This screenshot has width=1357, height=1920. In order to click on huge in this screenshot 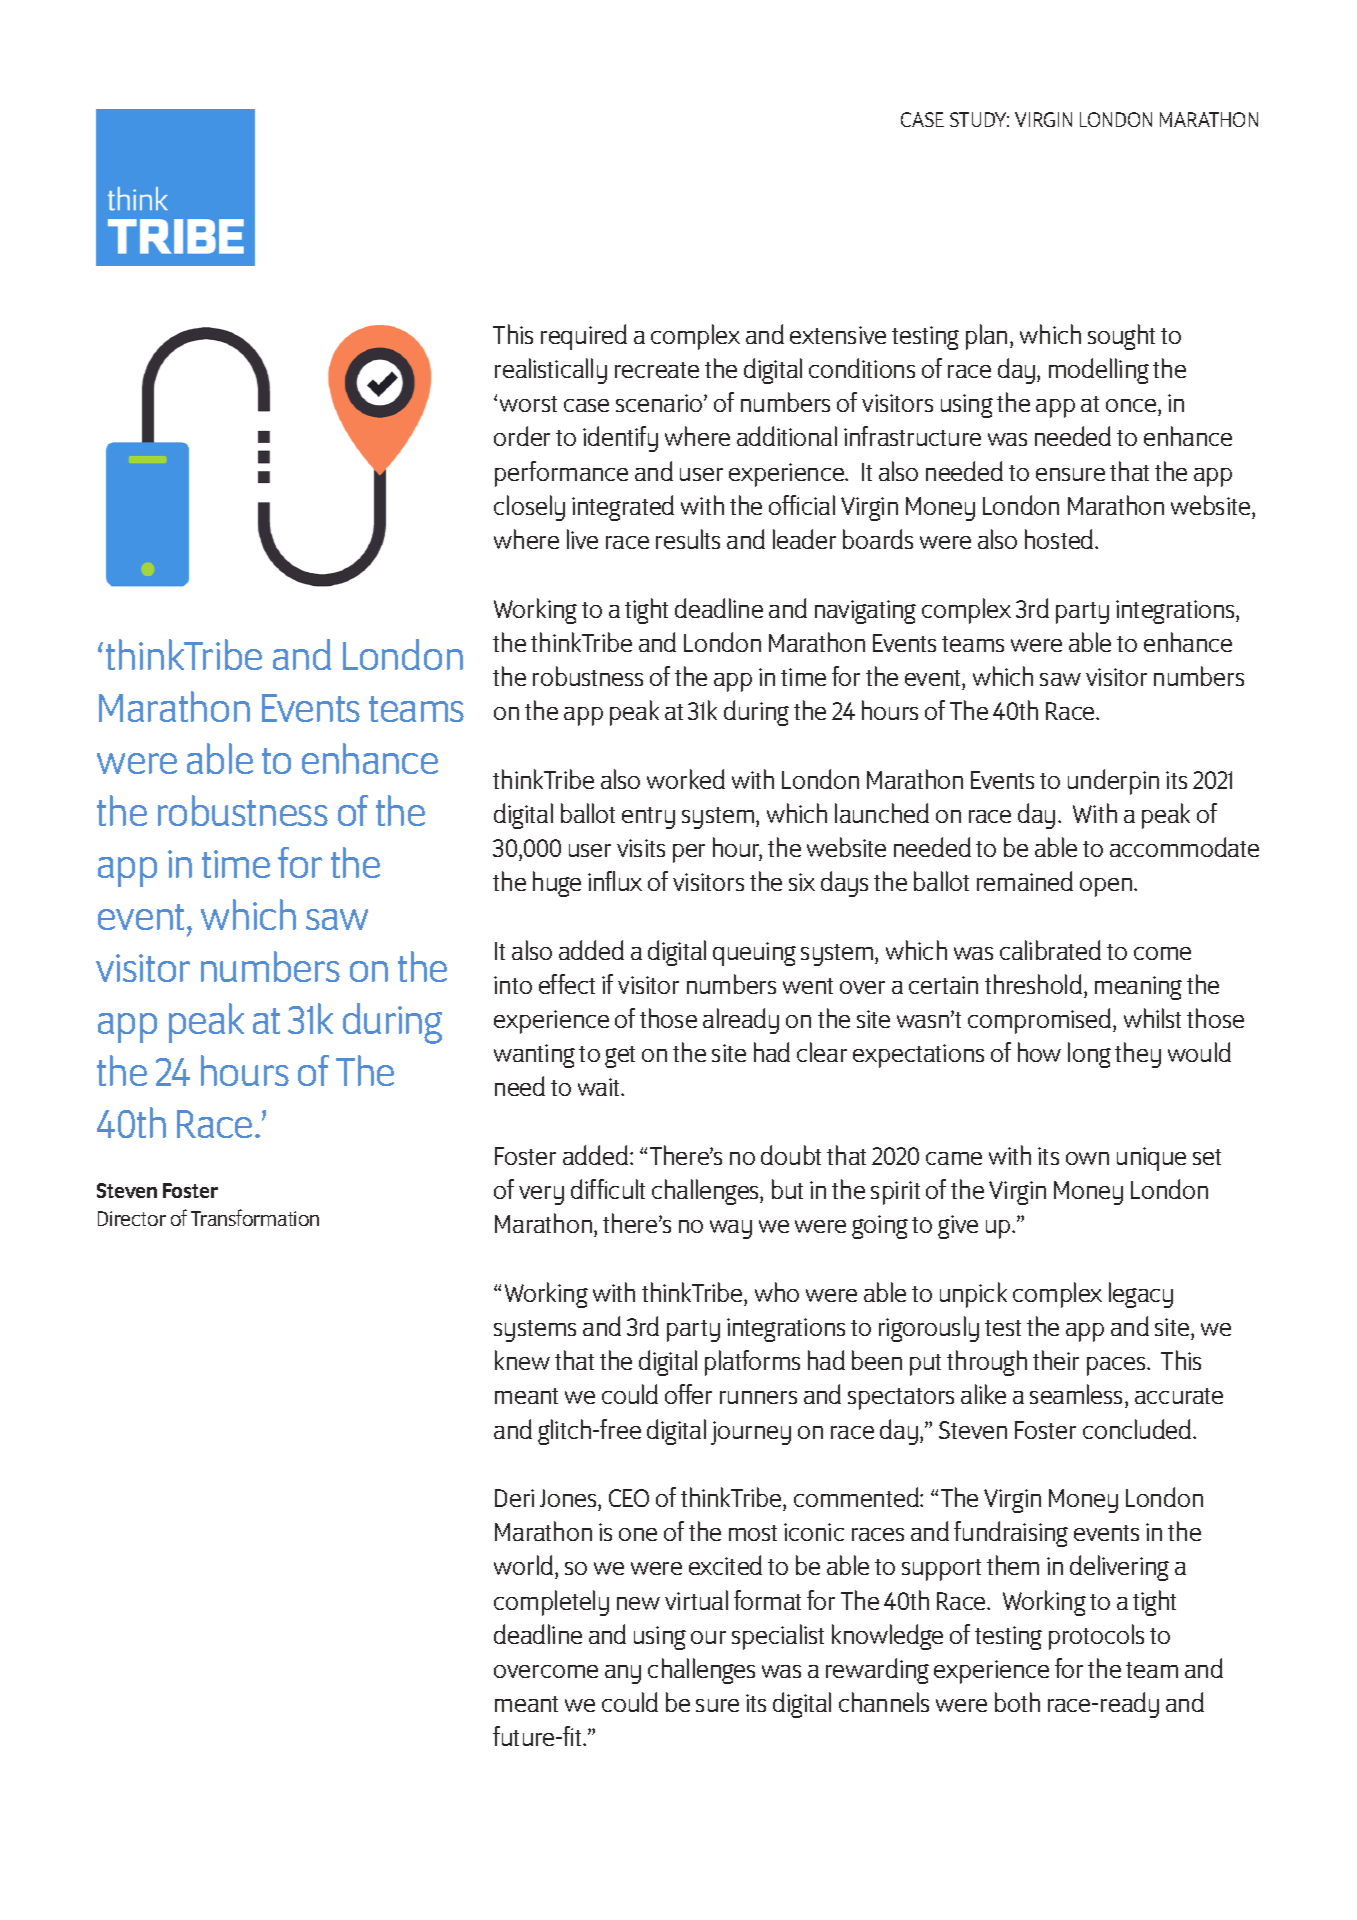, I will do `click(557, 884)`.
